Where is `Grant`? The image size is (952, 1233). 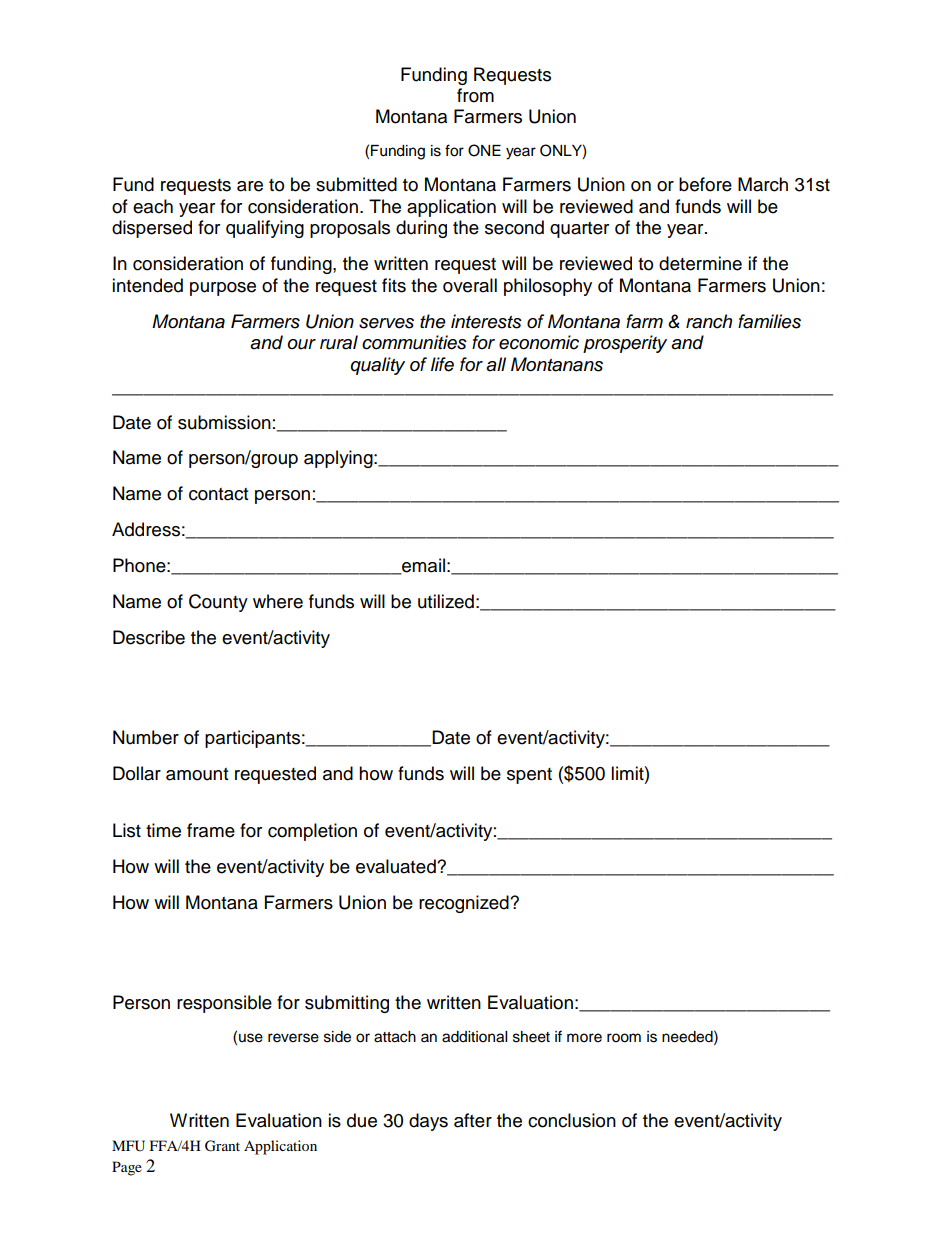
Grant is located at coordinates (222, 1146).
